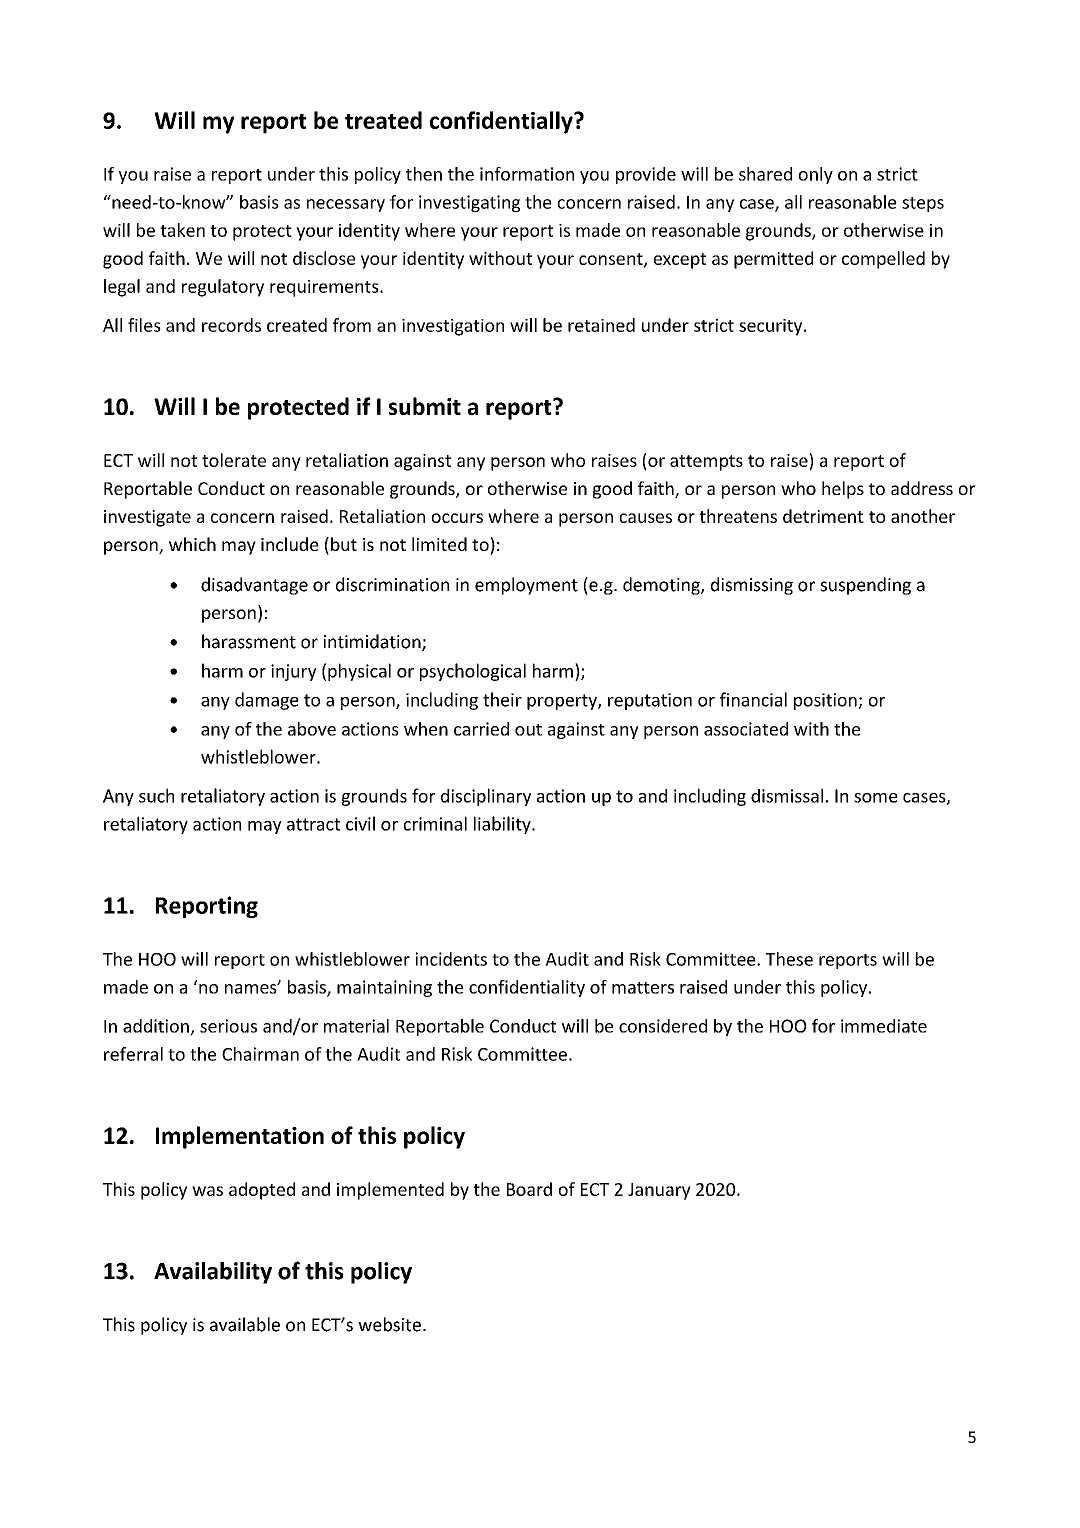 Image resolution: width=1080 pixels, height=1528 pixels. I want to click on damage, so click(267, 701).
